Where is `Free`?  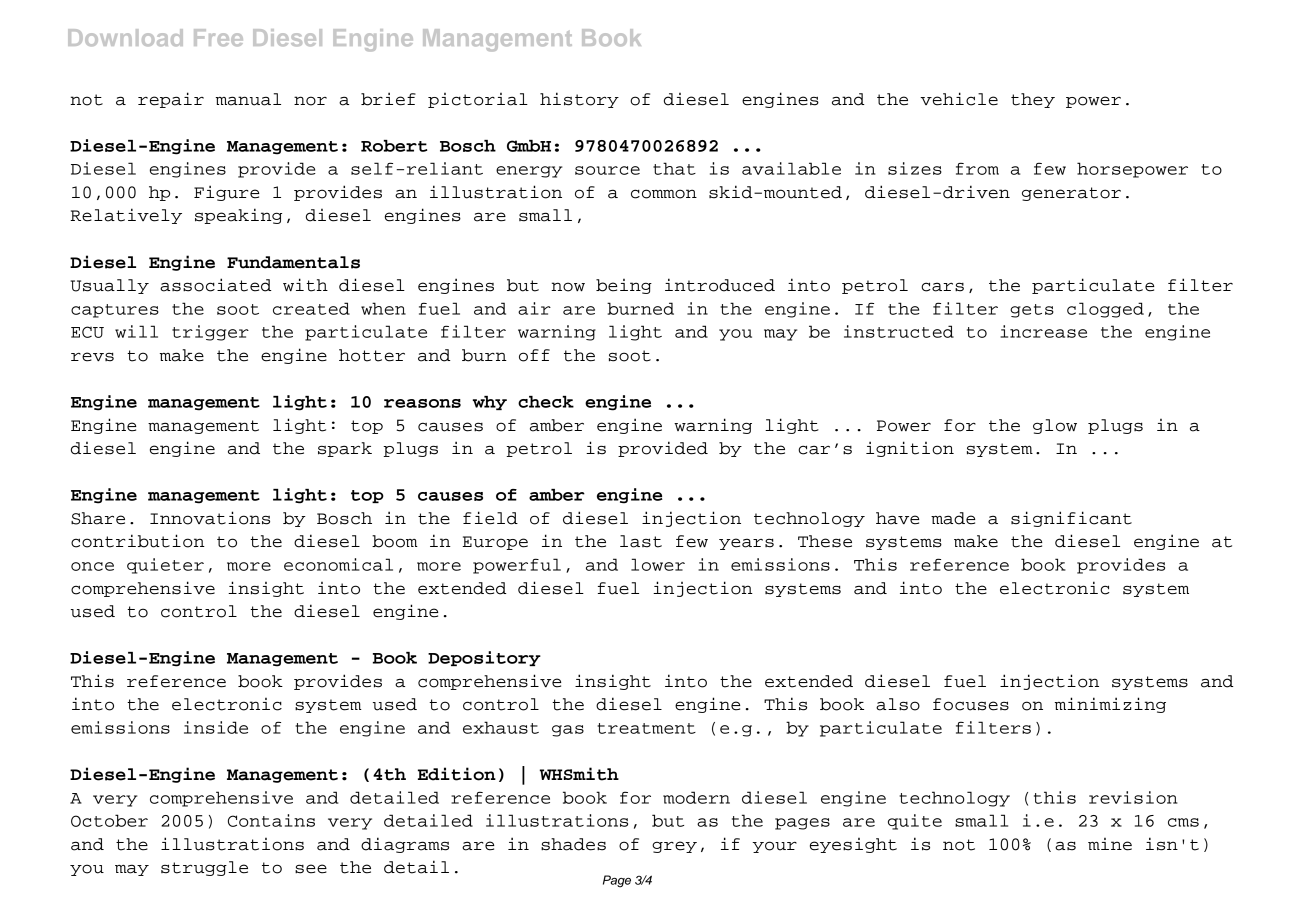
Free is located at coordinates (218, 37).
